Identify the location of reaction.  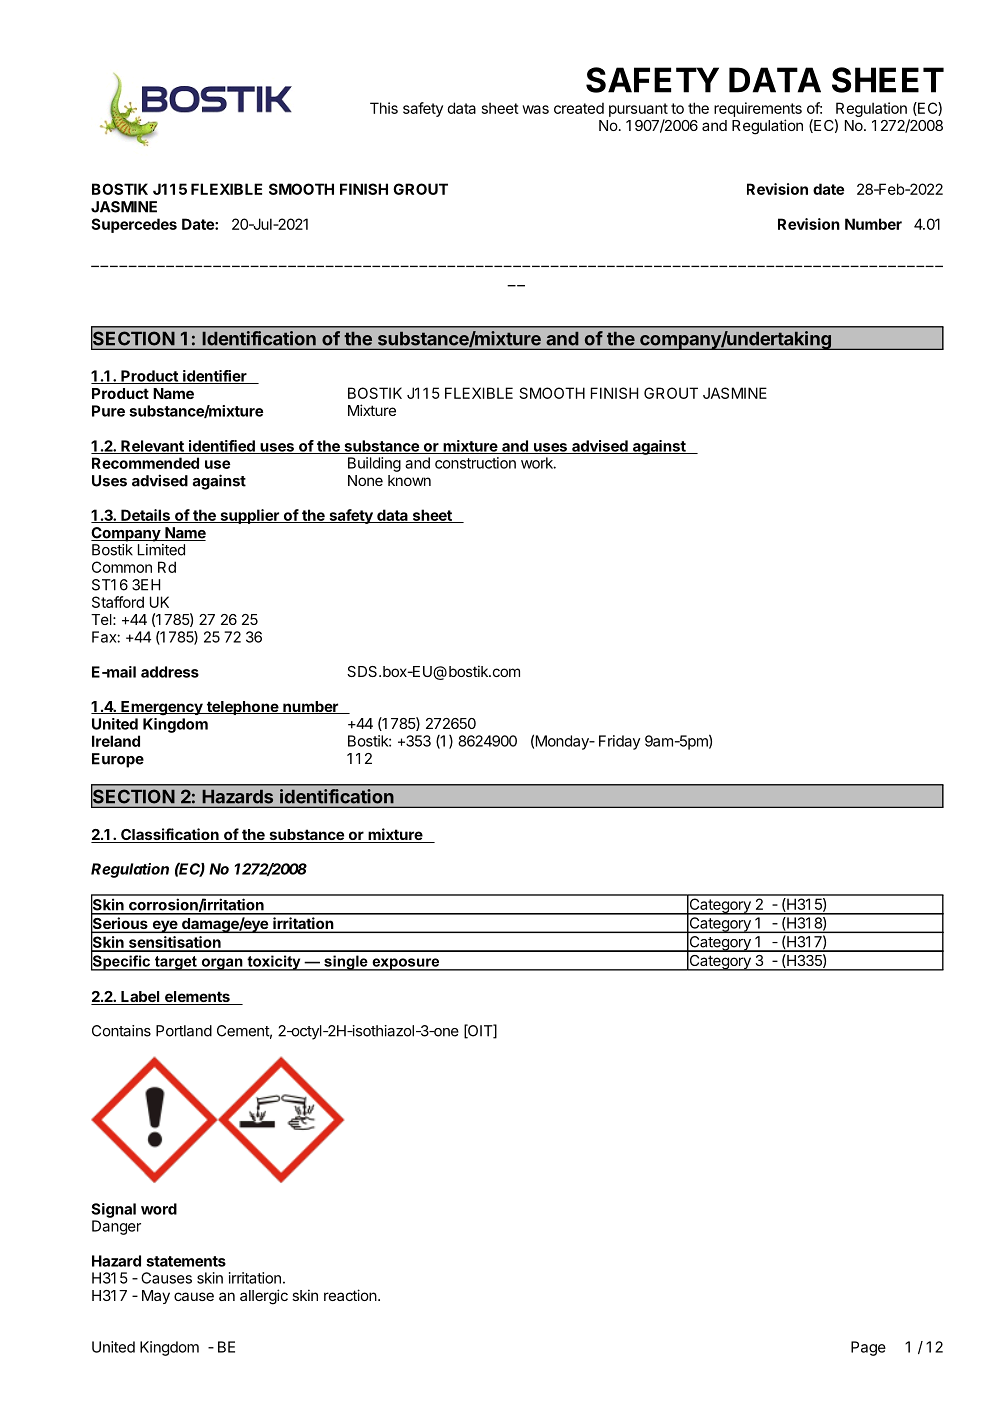
(350, 1295).
